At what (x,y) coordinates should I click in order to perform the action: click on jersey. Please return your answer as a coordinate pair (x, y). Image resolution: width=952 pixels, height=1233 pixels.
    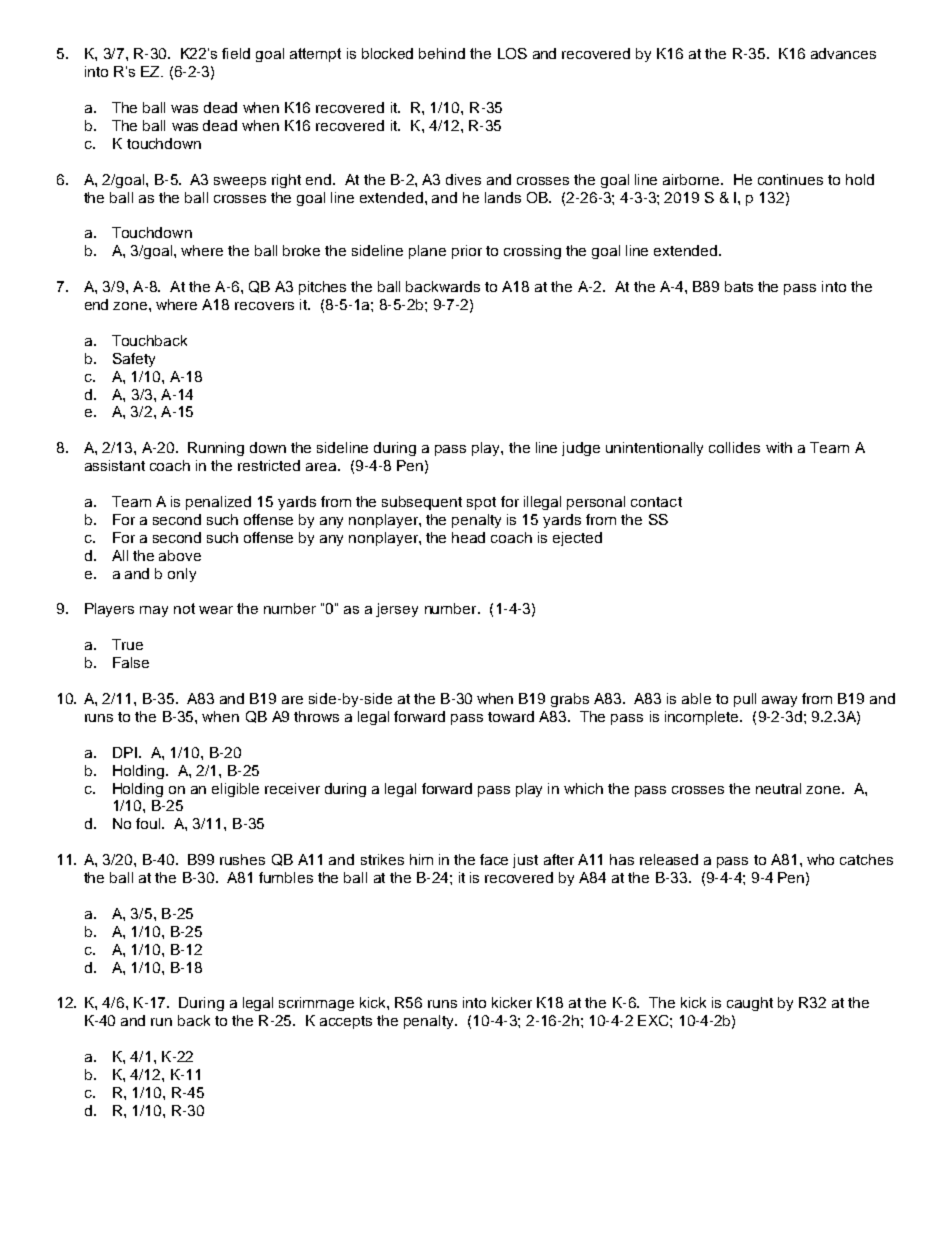
    Looking at the image, I should click on (397, 610).
